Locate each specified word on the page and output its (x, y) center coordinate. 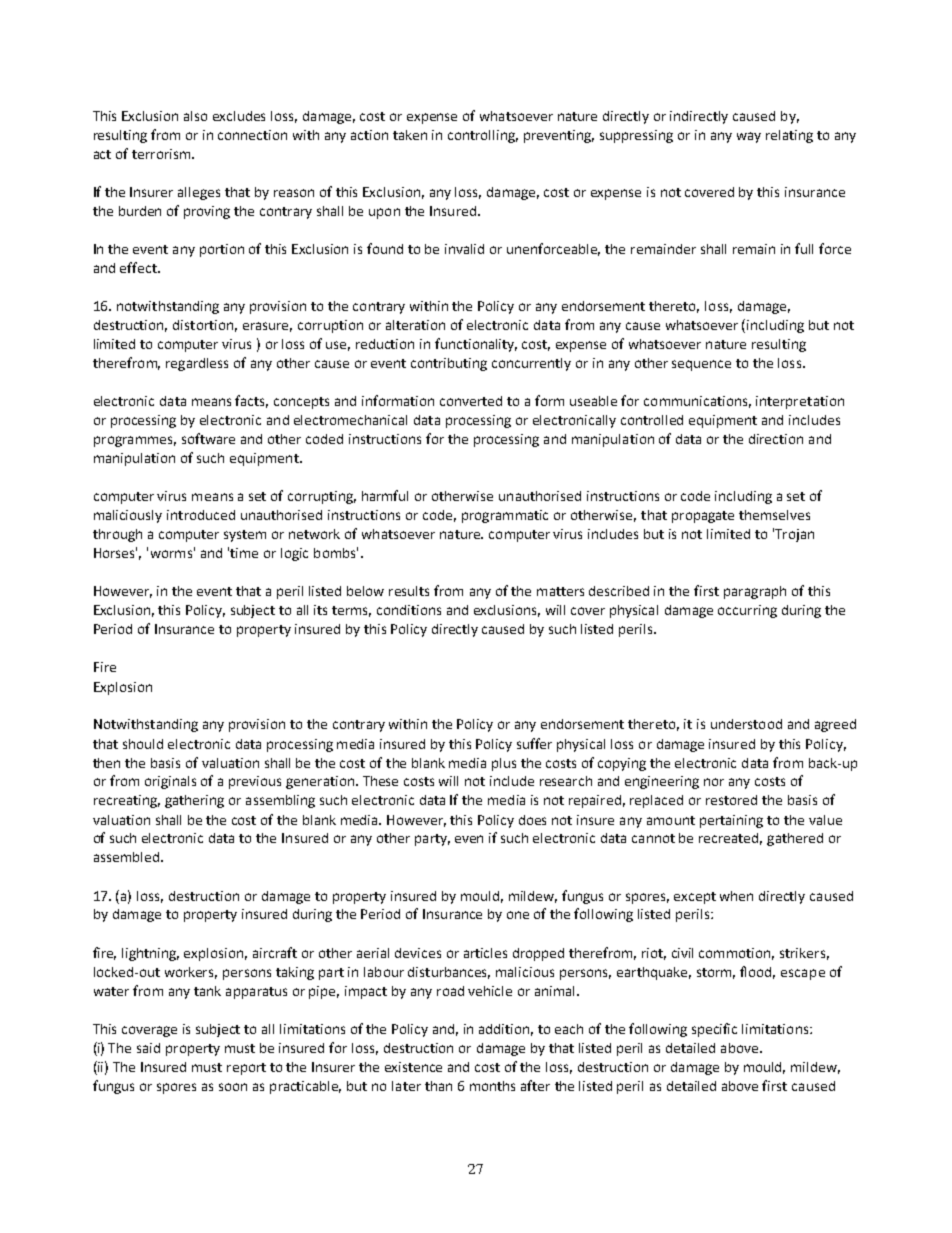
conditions (409, 610)
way (749, 137)
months (492, 1086)
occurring (747, 611)
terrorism (162, 154)
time (244, 553)
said (148, 1048)
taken (410, 135)
